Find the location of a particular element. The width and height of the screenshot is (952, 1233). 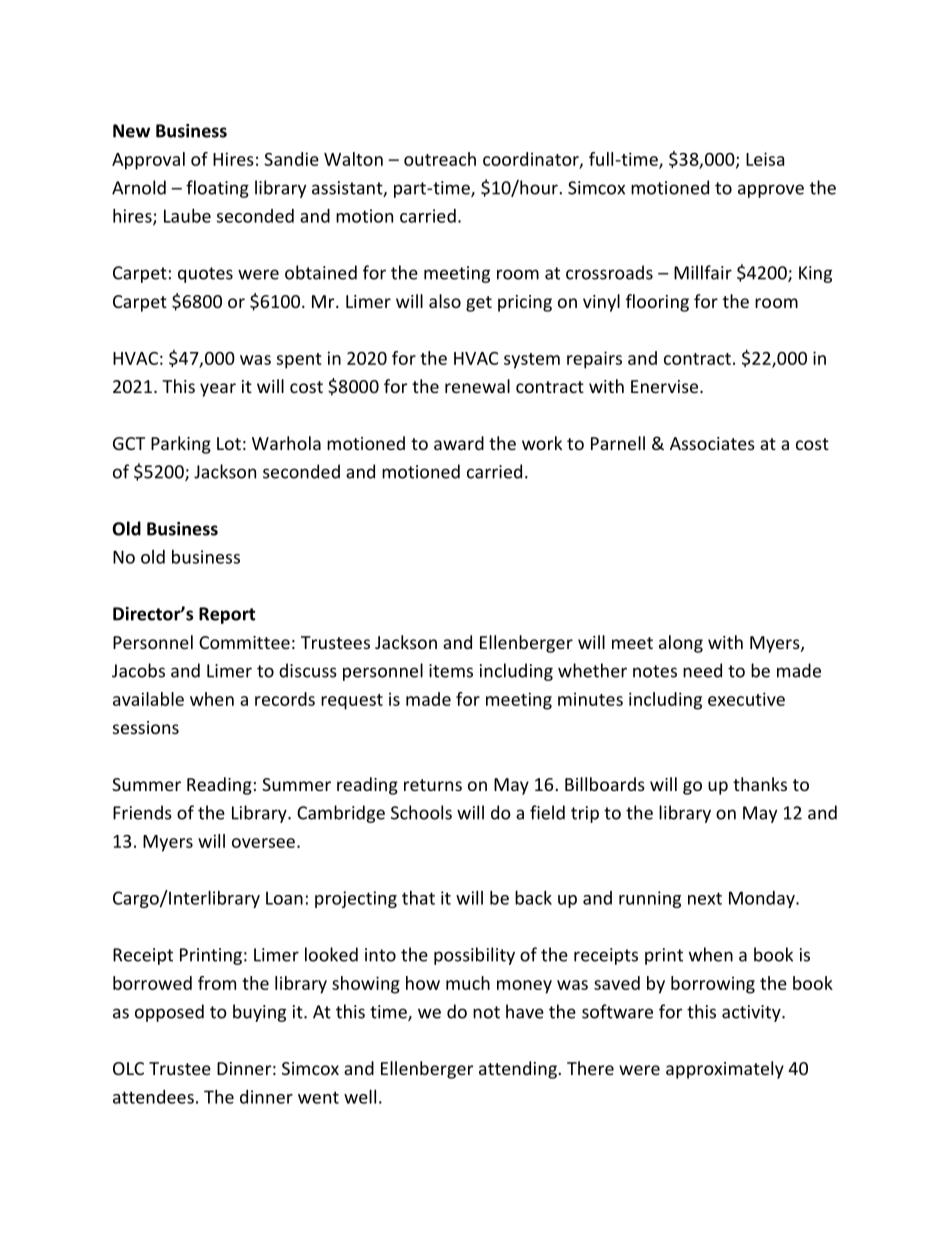

returns is located at coordinates (433, 785).
